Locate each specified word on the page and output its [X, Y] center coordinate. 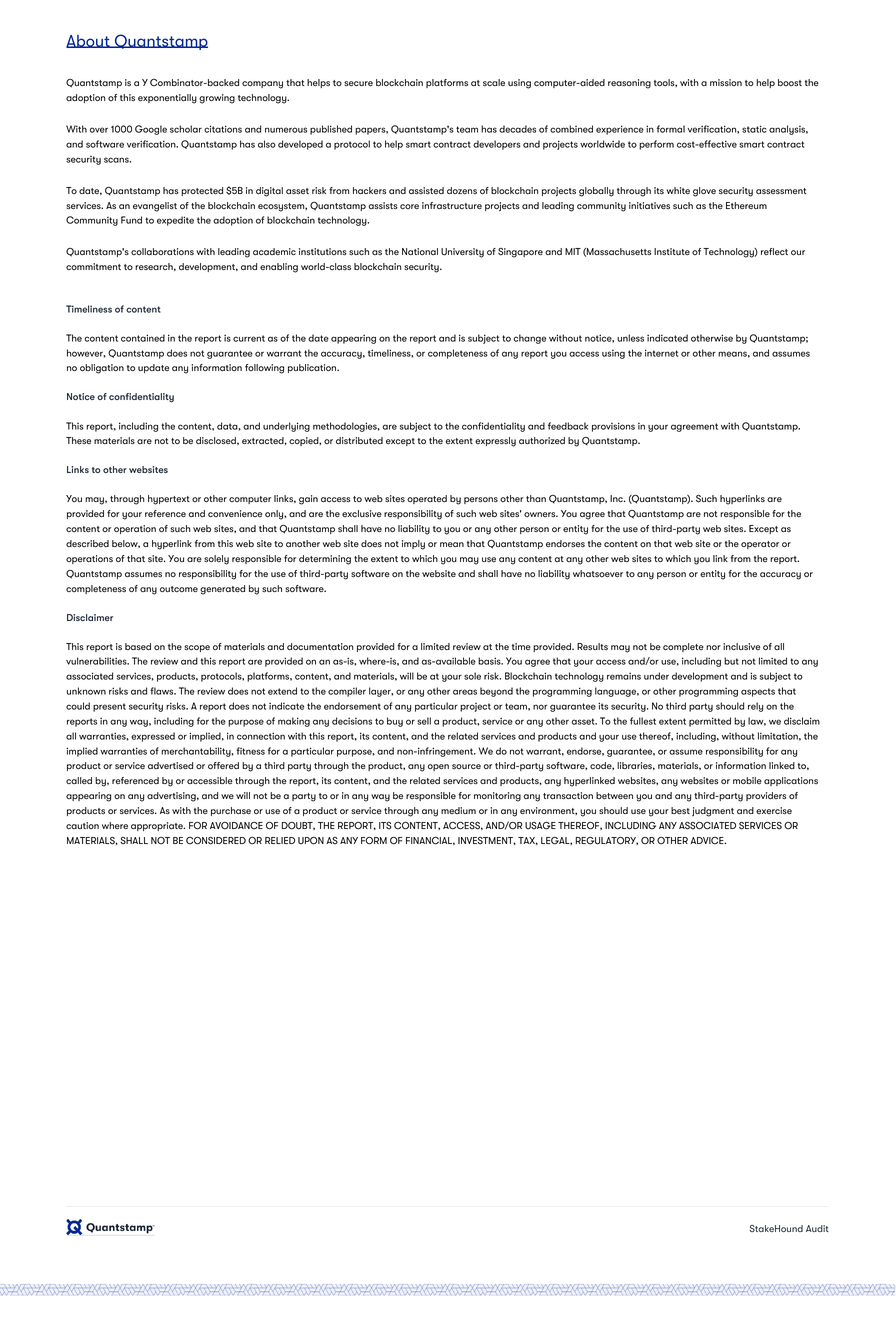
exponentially [167, 99]
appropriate [158, 826]
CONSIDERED [216, 840]
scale [494, 82]
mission [726, 83]
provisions [613, 427]
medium [458, 810]
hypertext [169, 500]
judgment [713, 812]
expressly [495, 442]
